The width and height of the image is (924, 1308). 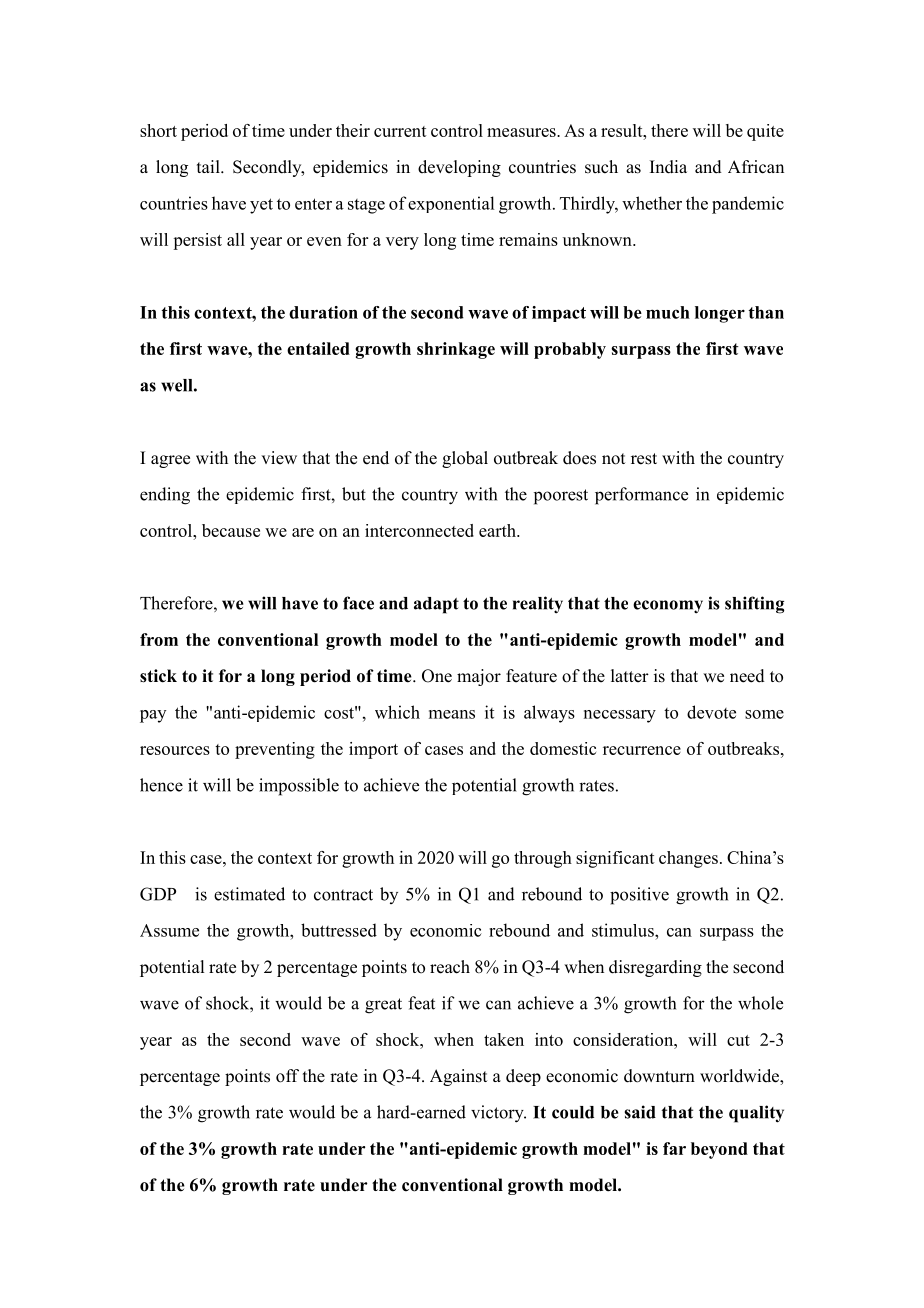 I want to click on estimated, so click(x=249, y=894).
